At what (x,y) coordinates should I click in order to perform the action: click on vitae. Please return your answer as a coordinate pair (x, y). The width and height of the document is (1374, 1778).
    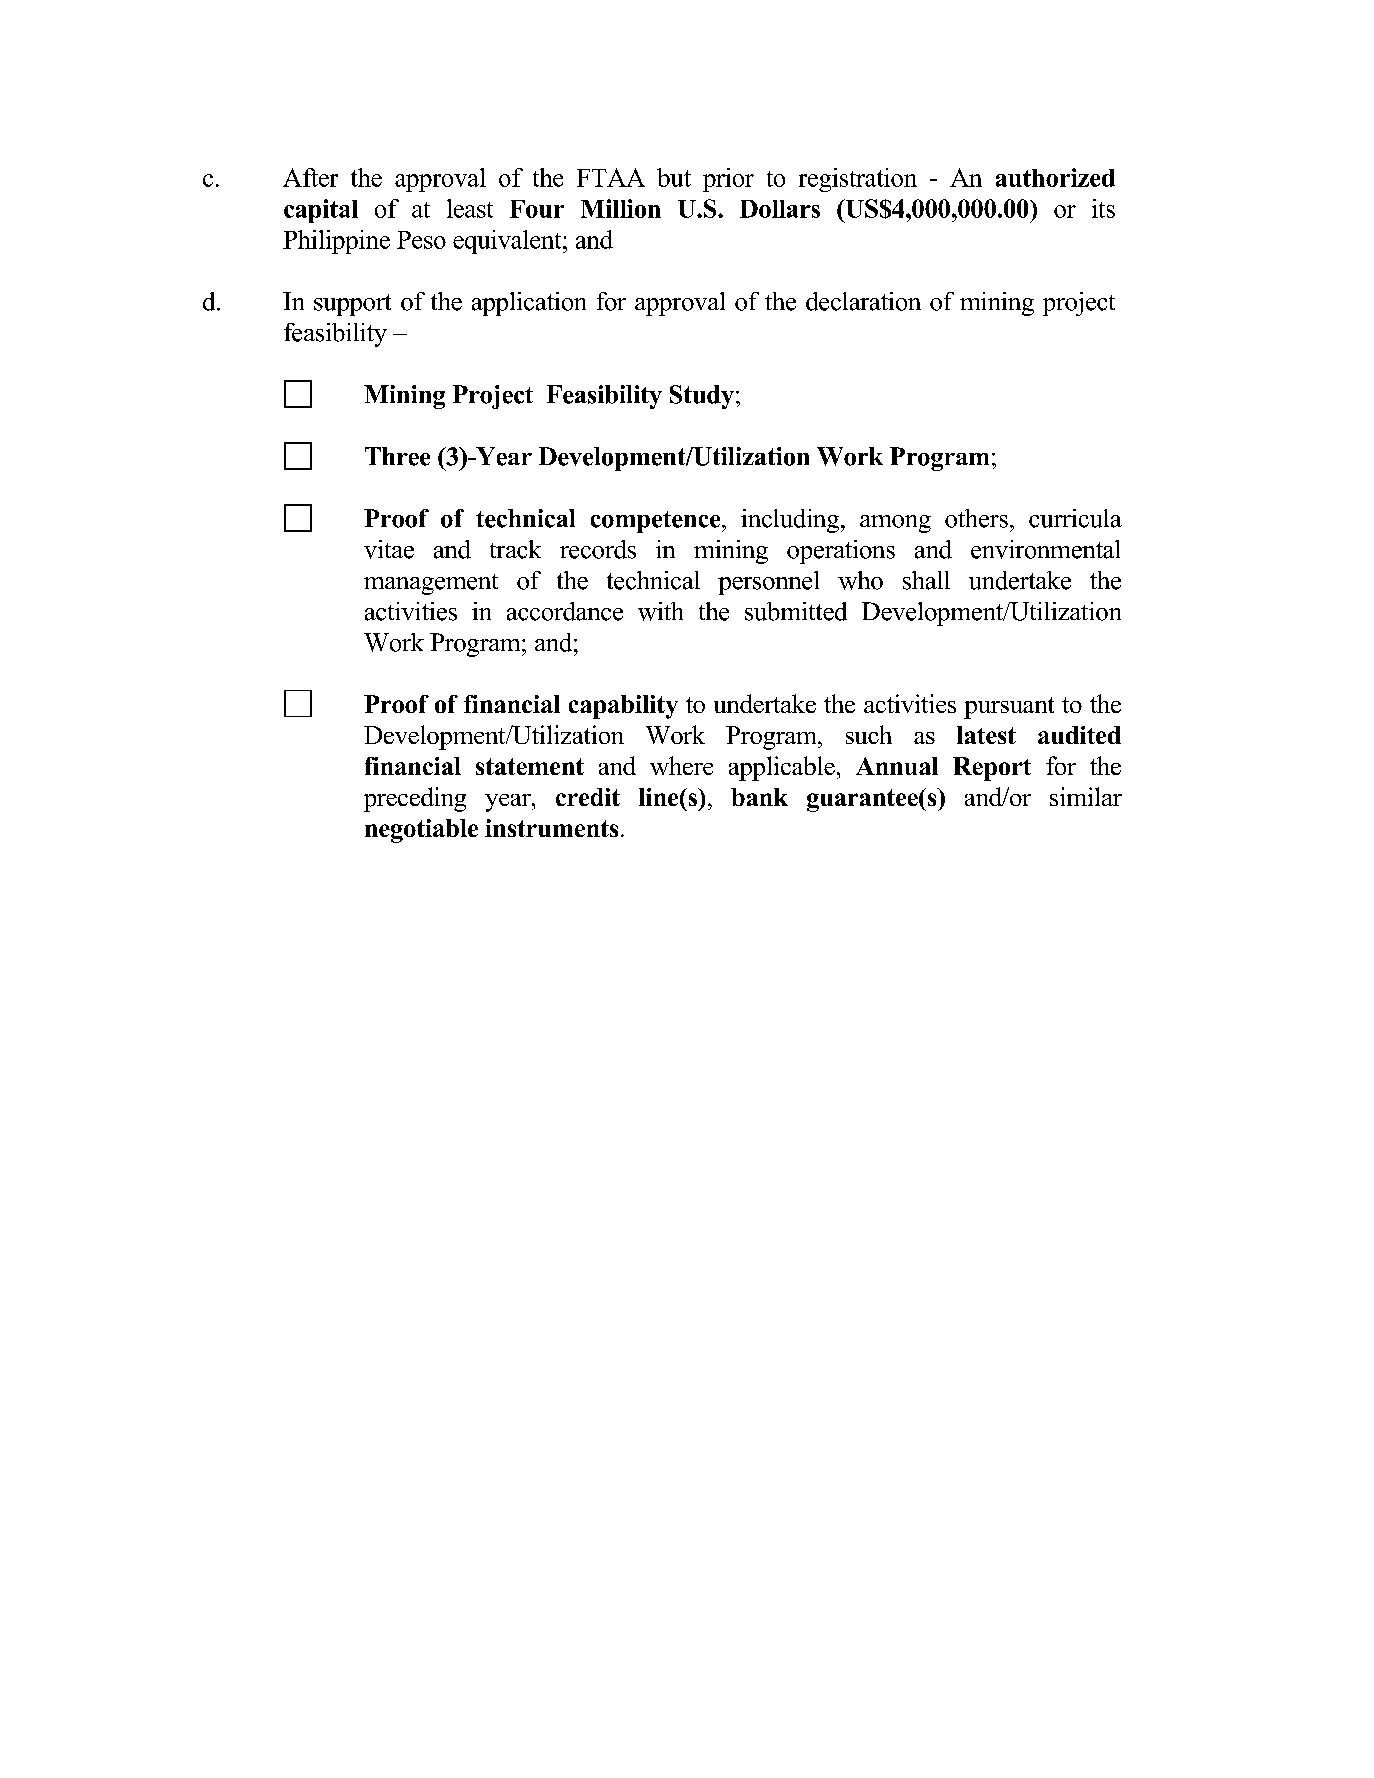
    Looking at the image, I should click on (389, 549).
